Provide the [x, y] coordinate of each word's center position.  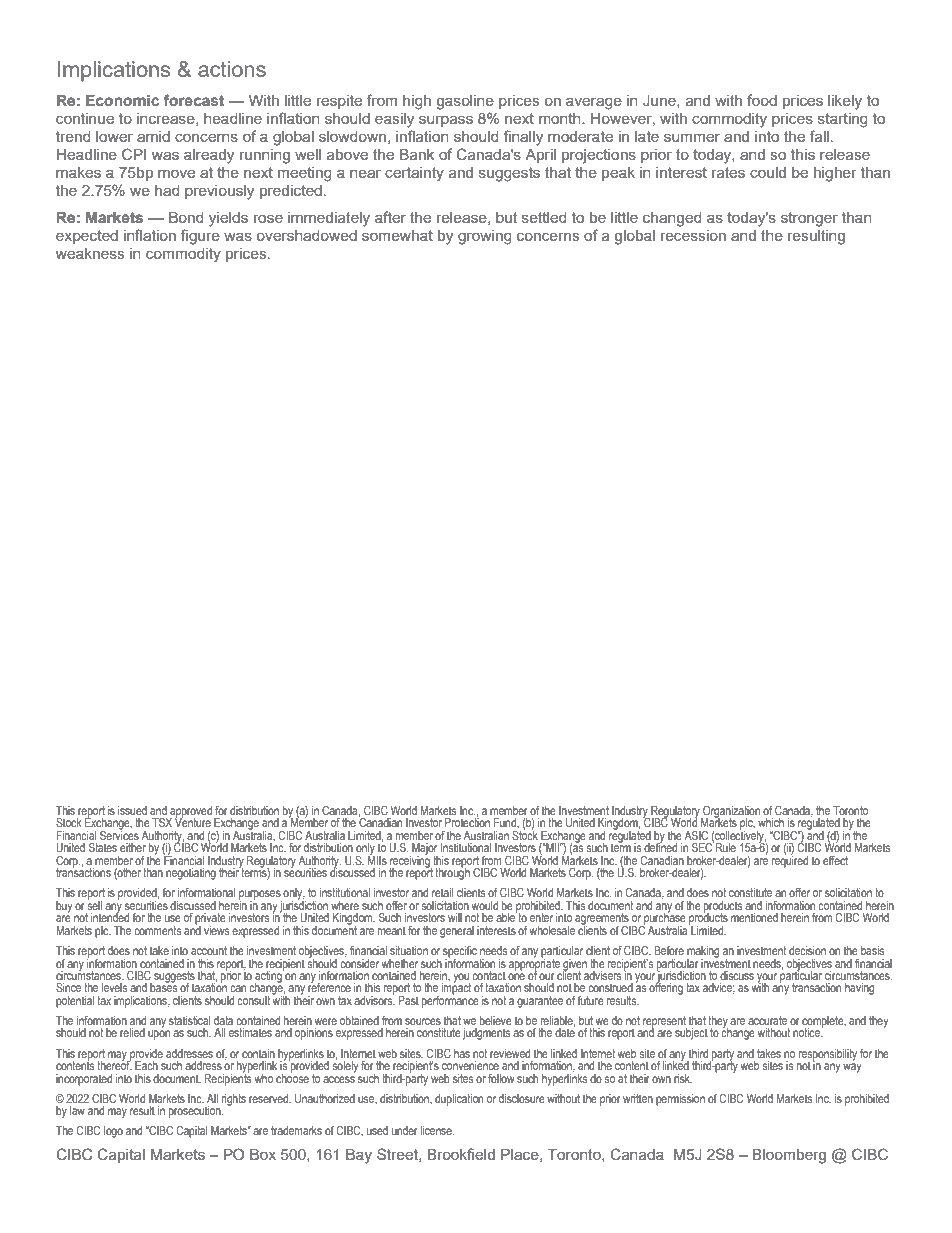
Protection [467, 821]
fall [819, 136]
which [771, 822]
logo [113, 1132]
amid [153, 136]
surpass [446, 121]
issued [132, 810]
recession [693, 235]
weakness [90, 253]
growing [485, 237]
